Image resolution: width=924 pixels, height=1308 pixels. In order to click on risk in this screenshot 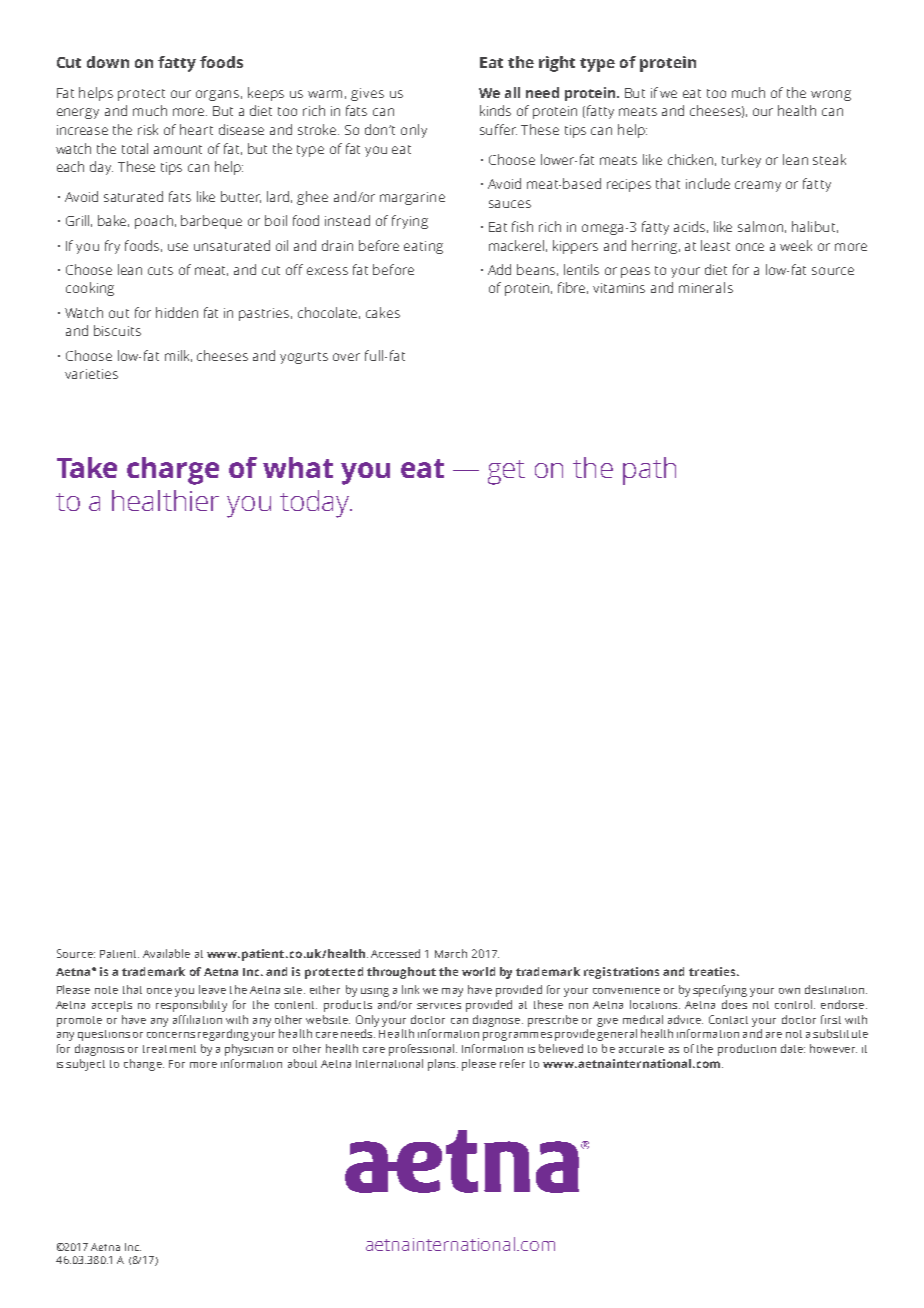, I will do `click(148, 129)`.
